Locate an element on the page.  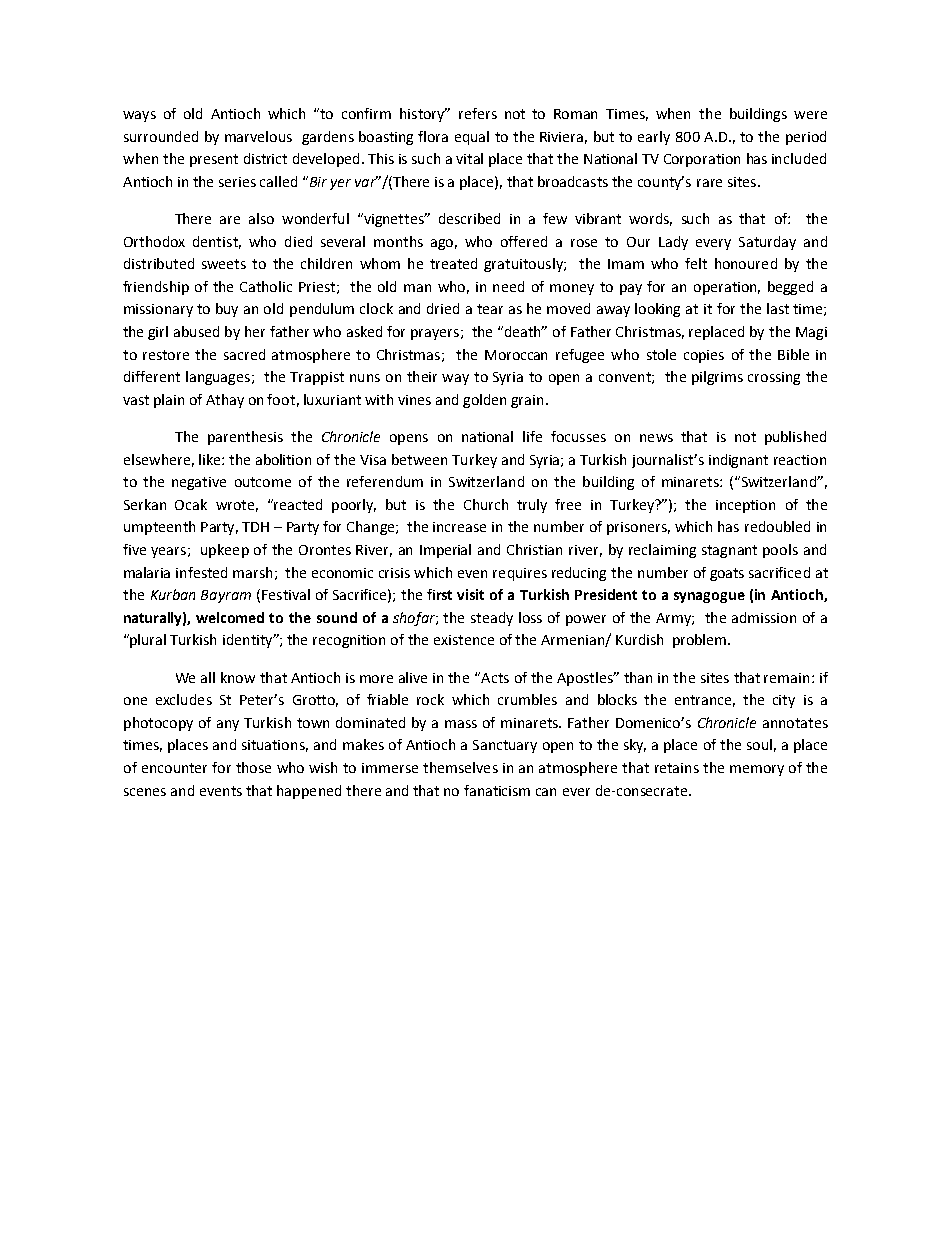
last is located at coordinates (778, 308).
